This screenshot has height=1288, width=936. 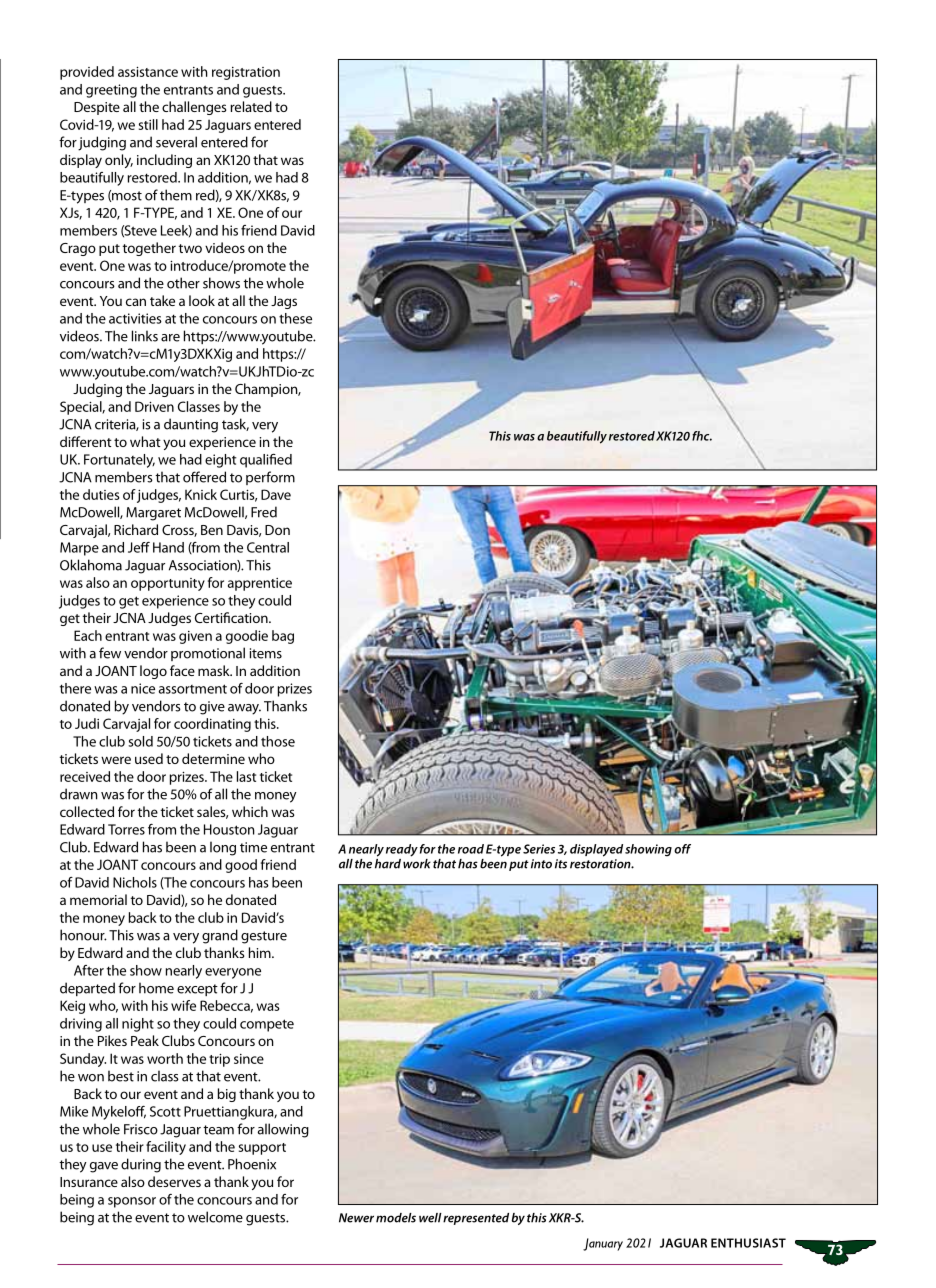 What do you see at coordinates (246, 73) in the screenshot?
I see `registration` at bounding box center [246, 73].
